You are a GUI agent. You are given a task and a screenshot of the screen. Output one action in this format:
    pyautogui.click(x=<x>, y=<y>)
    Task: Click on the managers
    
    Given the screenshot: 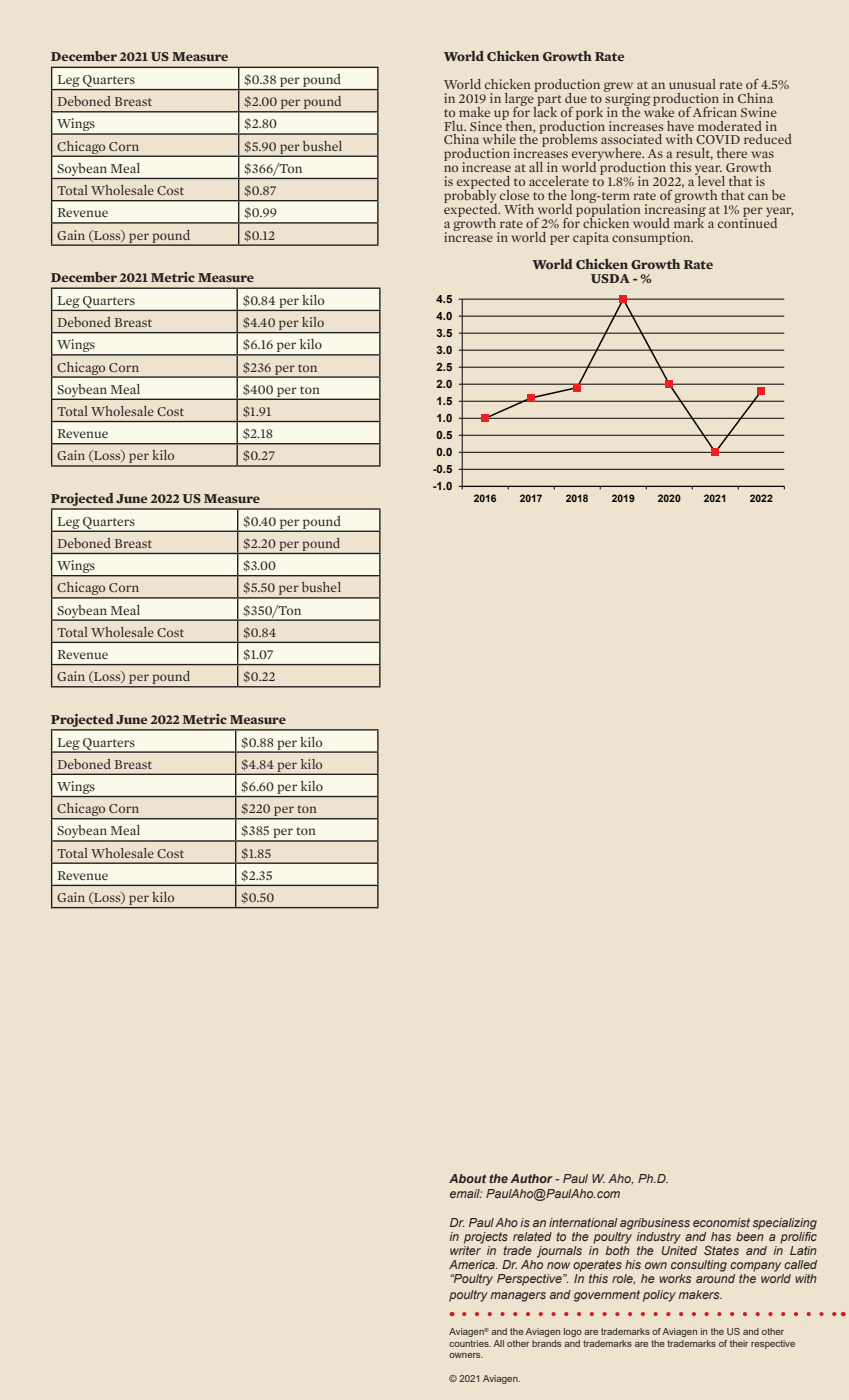 What is the action you would take?
    pyautogui.click(x=518, y=1297)
